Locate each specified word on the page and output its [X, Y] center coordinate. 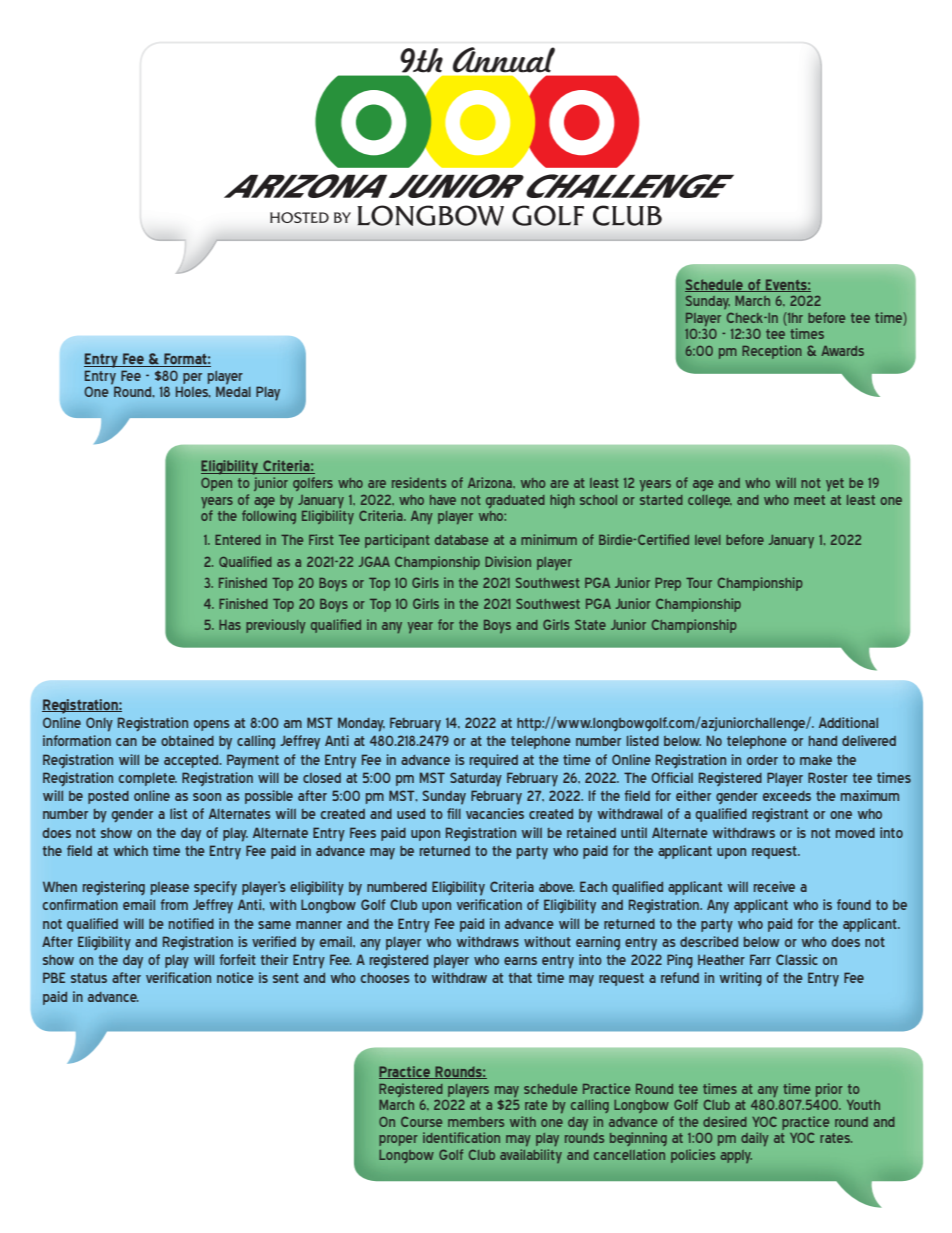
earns [520, 961]
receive [774, 886]
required [494, 761]
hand [823, 741]
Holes [193, 392]
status [89, 978]
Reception [772, 352]
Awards [842, 351]
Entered [238, 540]
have [443, 500]
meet [809, 500]
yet [835, 484]
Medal [233, 391]
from [174, 904]
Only [99, 724]
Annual [504, 60]
